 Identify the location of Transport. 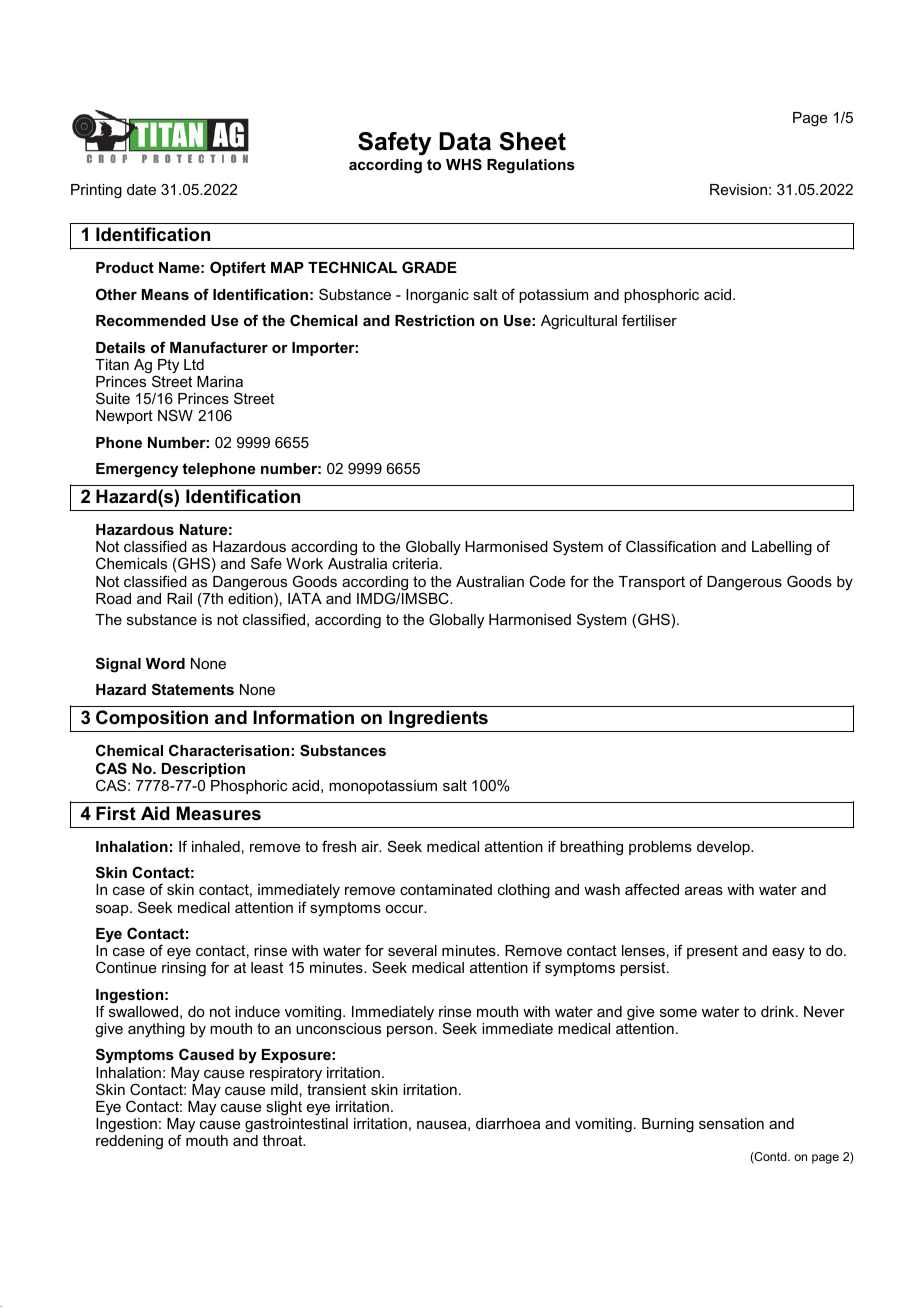
(652, 583).
